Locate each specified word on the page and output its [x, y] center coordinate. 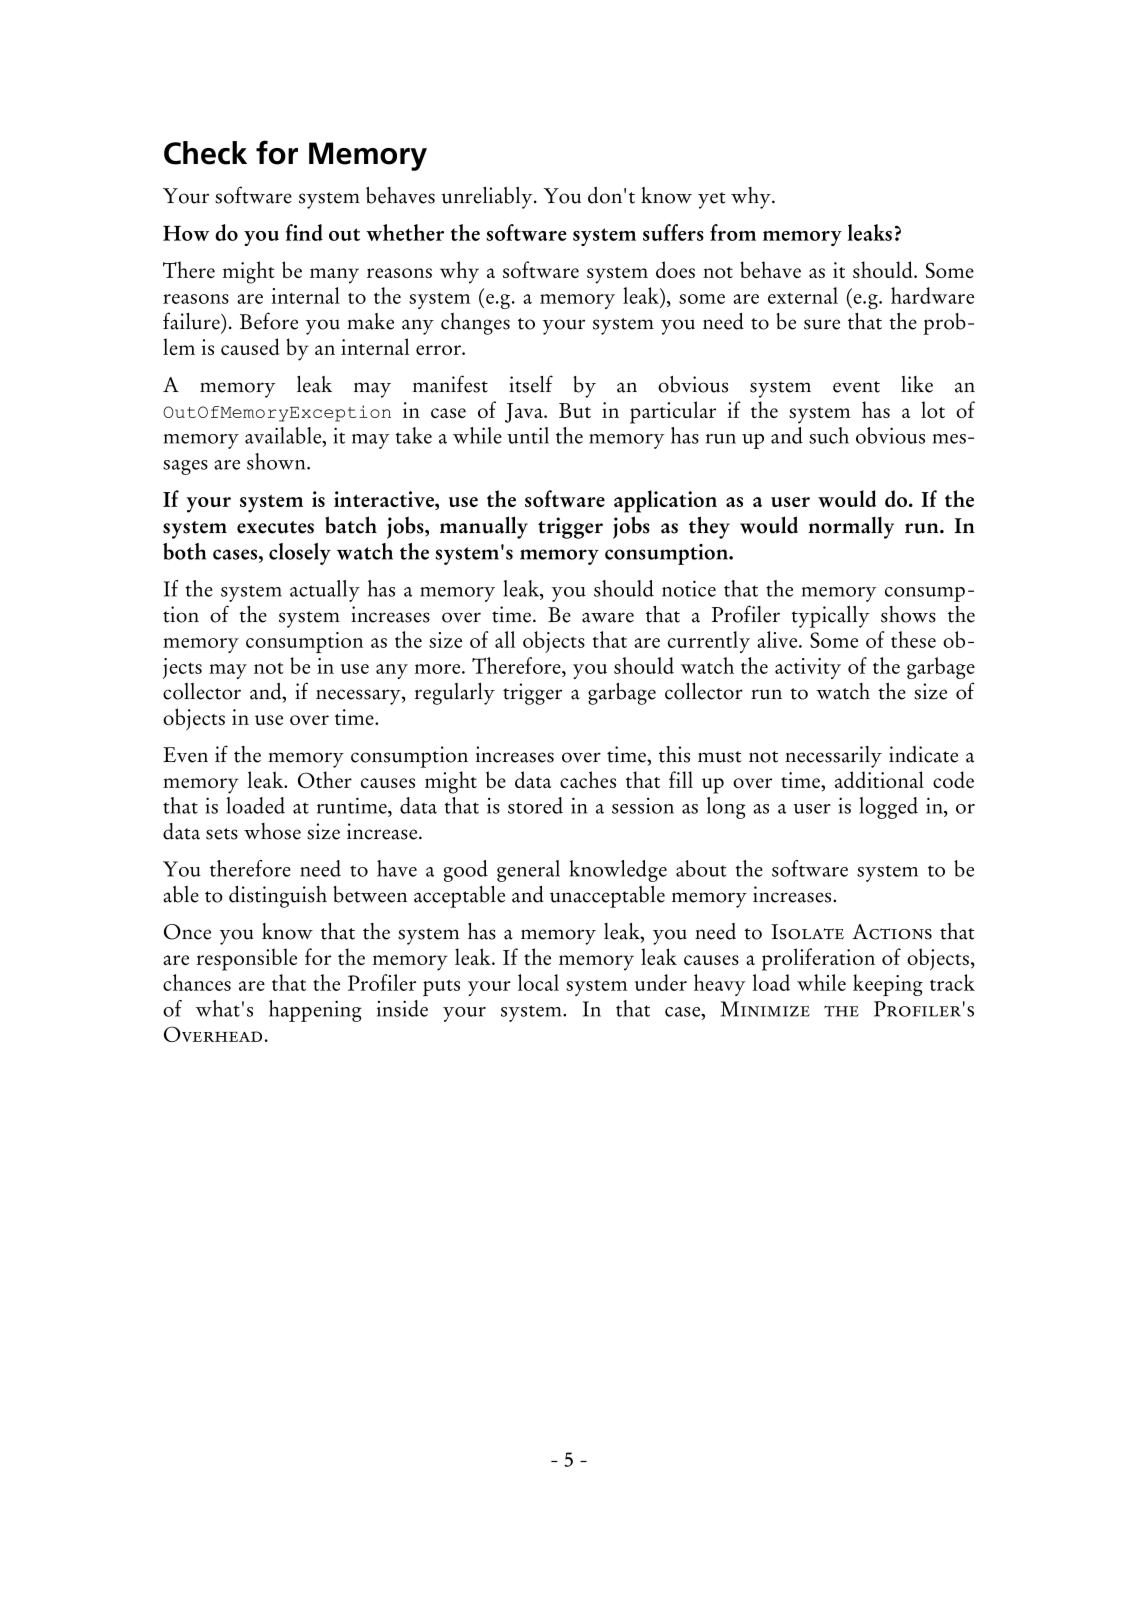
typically [830, 617]
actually [325, 591]
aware [608, 617]
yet [712, 200]
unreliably [488, 198]
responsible [246, 959]
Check [205, 153]
